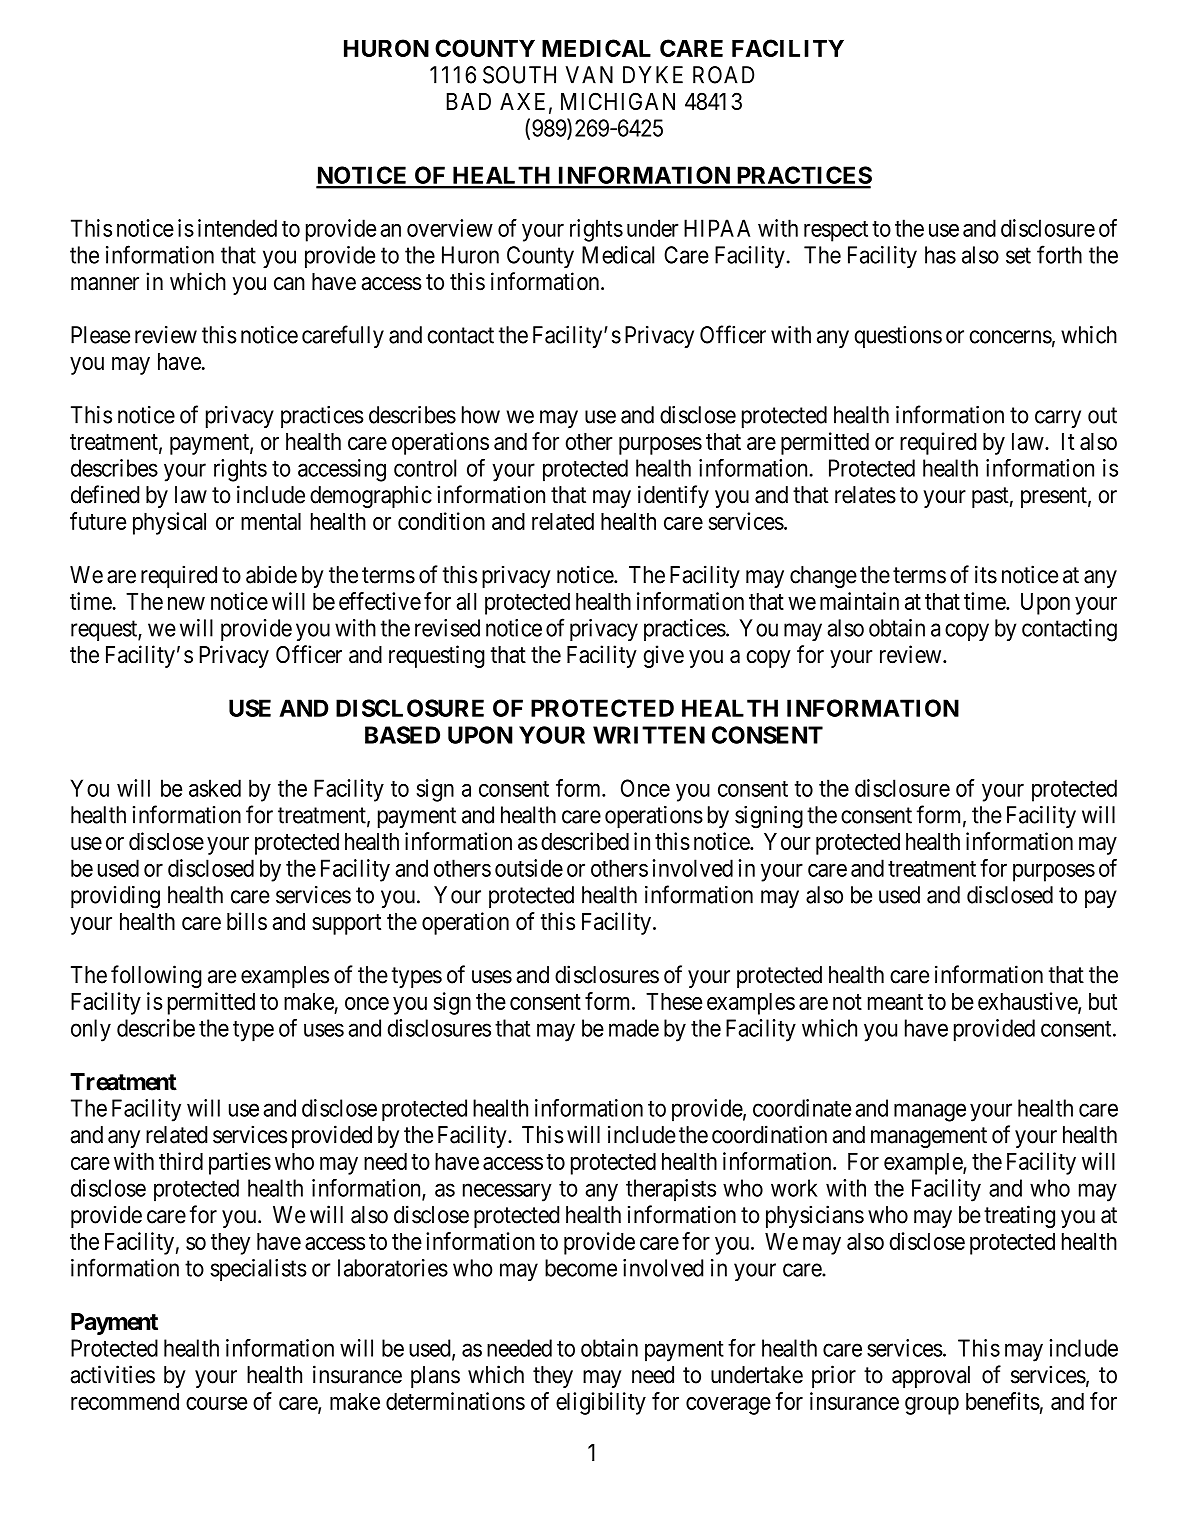 This image has height=1536, width=1187. What do you see at coordinates (601, 1403) in the image?
I see `eligibility` at bounding box center [601, 1403].
